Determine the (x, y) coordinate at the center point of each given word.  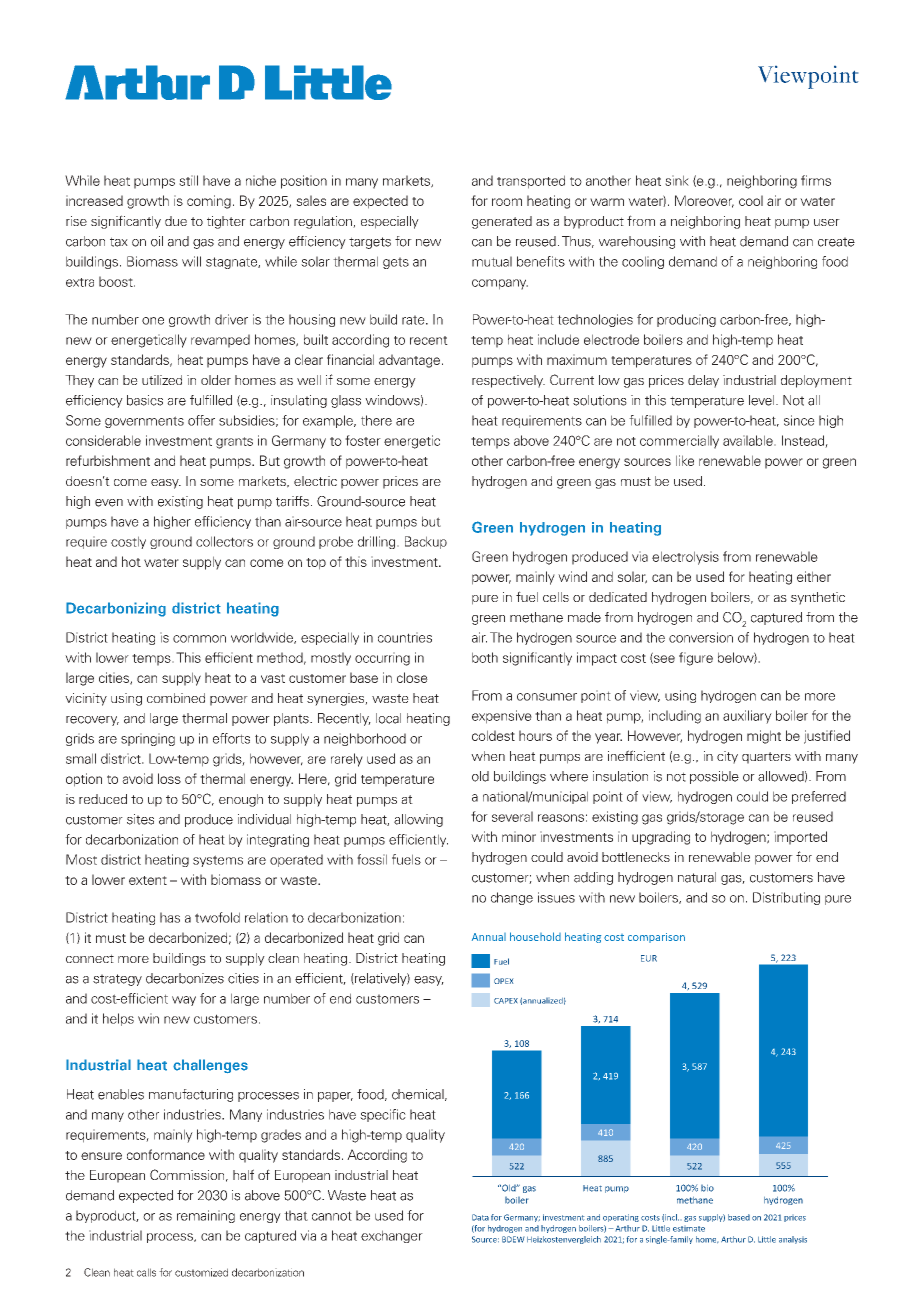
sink (677, 180)
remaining (206, 1216)
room (507, 202)
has (170, 917)
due (176, 221)
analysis (793, 1240)
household (535, 936)
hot (131, 561)
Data (480, 1217)
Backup (426, 542)
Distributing (786, 898)
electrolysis (685, 558)
